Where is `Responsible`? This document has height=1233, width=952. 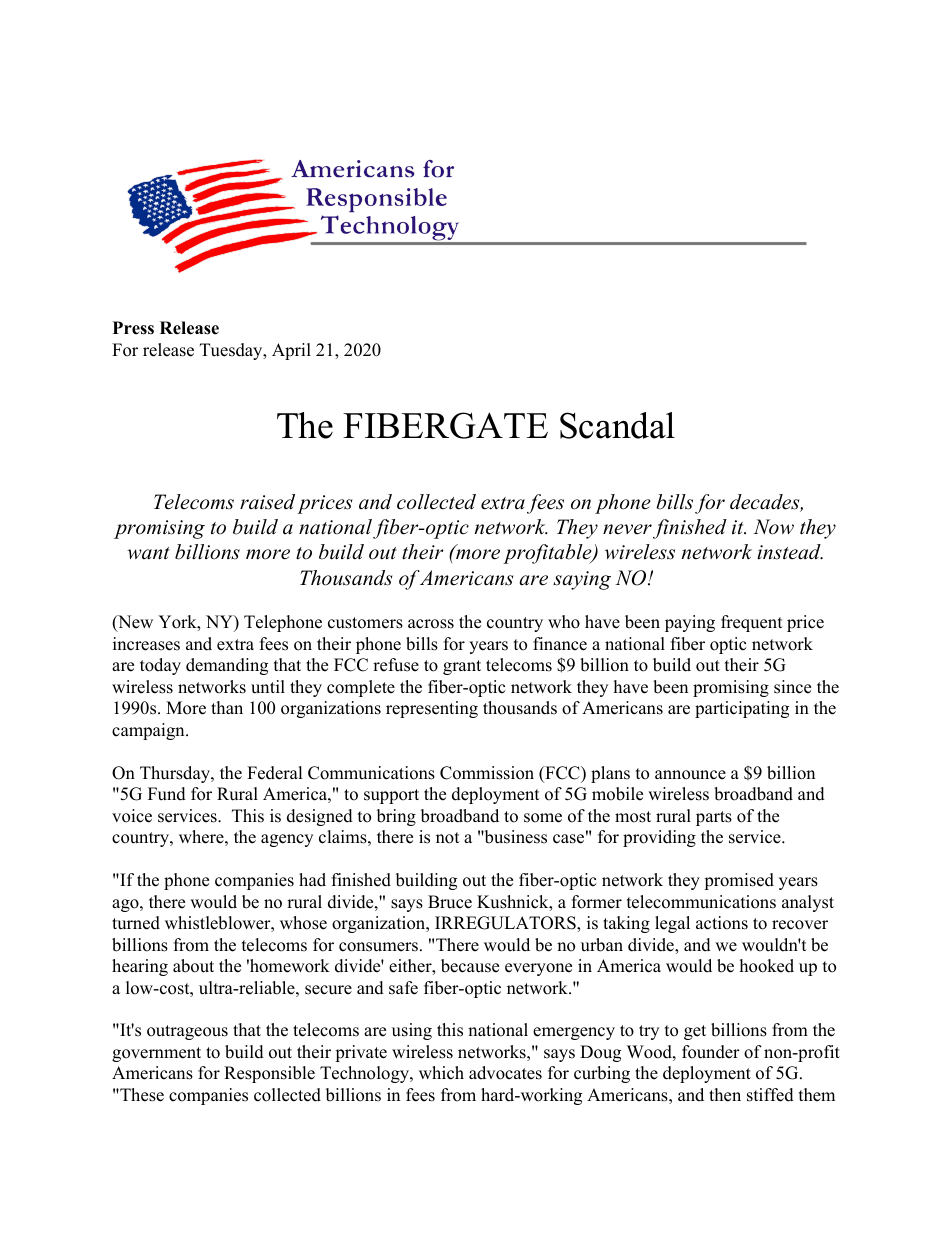
Responsible is located at coordinates (269, 1074).
